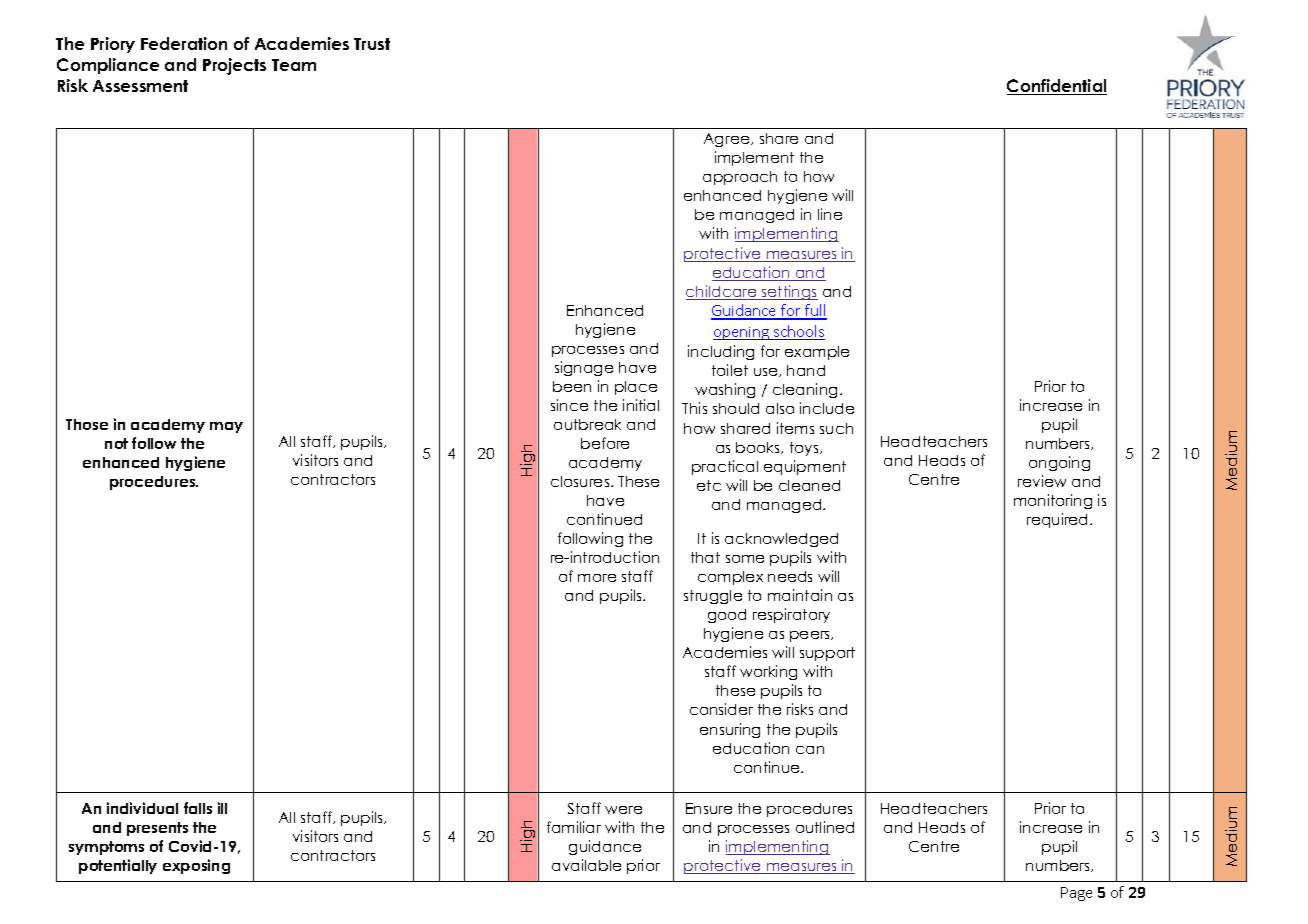 This page has height=924, width=1308. I want to click on exposing, so click(196, 866).
